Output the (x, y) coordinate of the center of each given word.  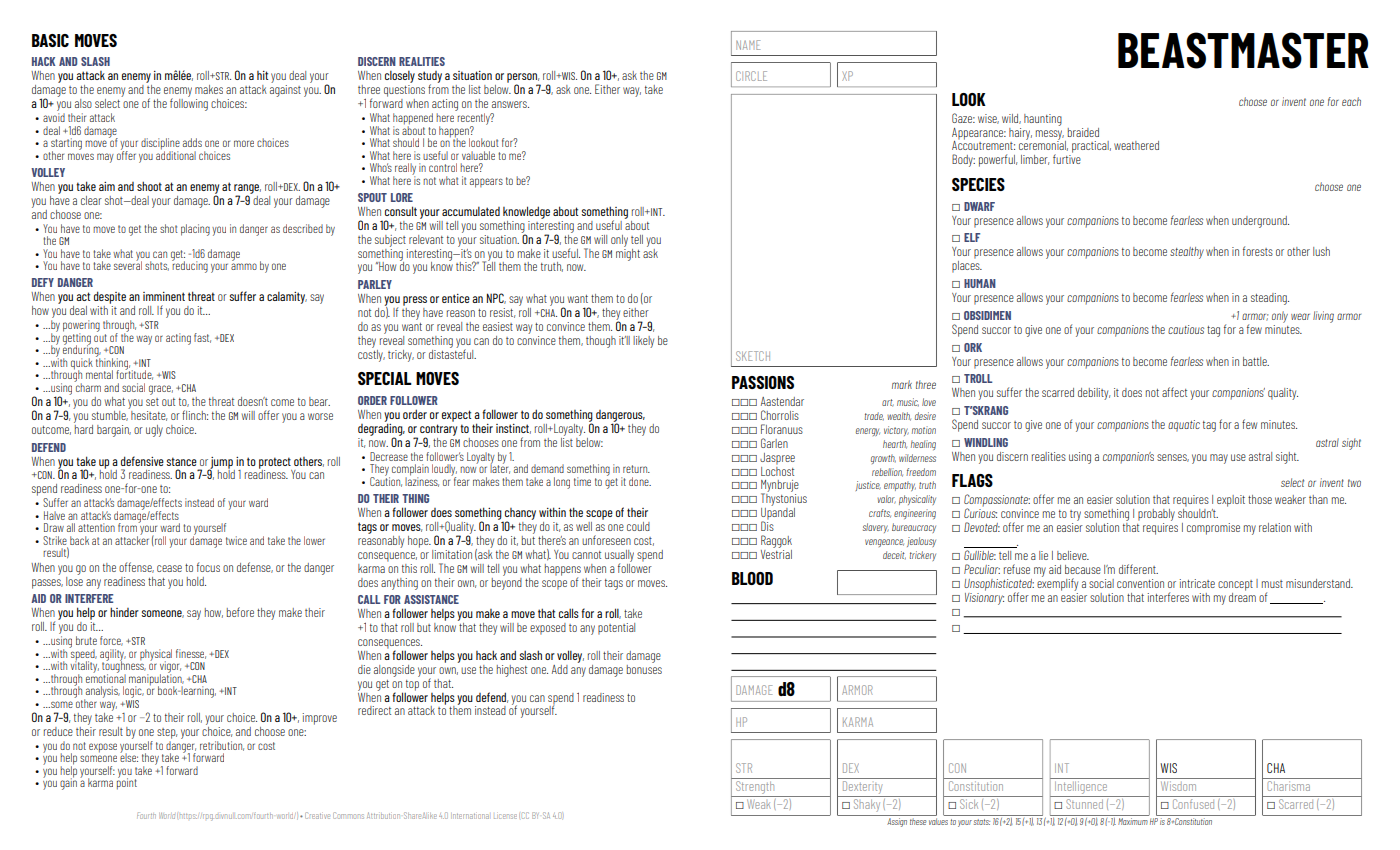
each (1351, 101)
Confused (1193, 804)
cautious (1186, 329)
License (505, 816)
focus (208, 567)
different (1138, 569)
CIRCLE (751, 76)
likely (643, 342)
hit (262, 75)
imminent (164, 296)
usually (619, 557)
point (127, 783)
